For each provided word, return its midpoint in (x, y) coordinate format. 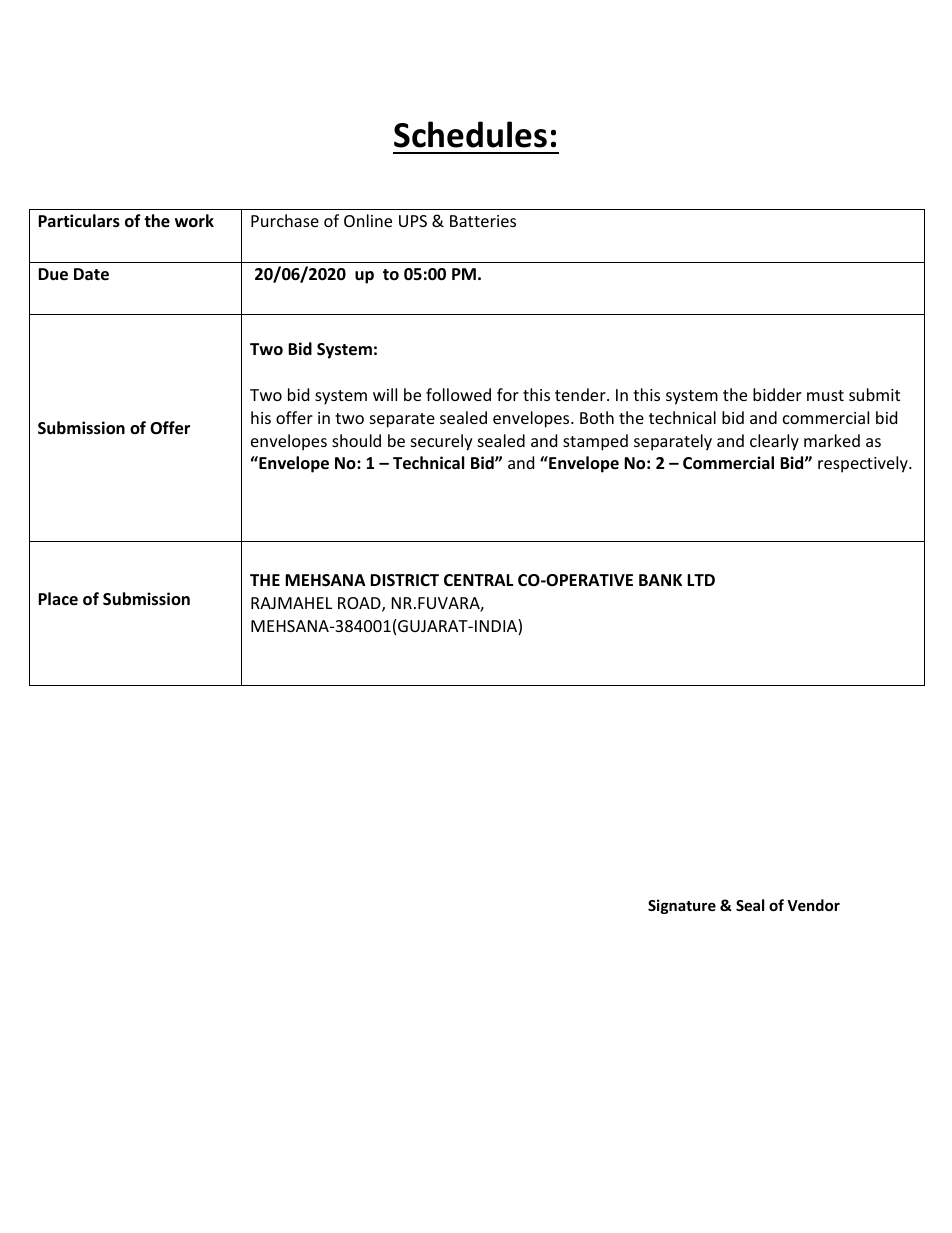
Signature (682, 906)
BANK (660, 580)
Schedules (470, 134)
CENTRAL (479, 580)
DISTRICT (404, 580)
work (194, 221)
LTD (701, 580)
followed (458, 394)
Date (91, 274)
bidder (777, 394)
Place (58, 598)
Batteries (483, 221)
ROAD (360, 604)
